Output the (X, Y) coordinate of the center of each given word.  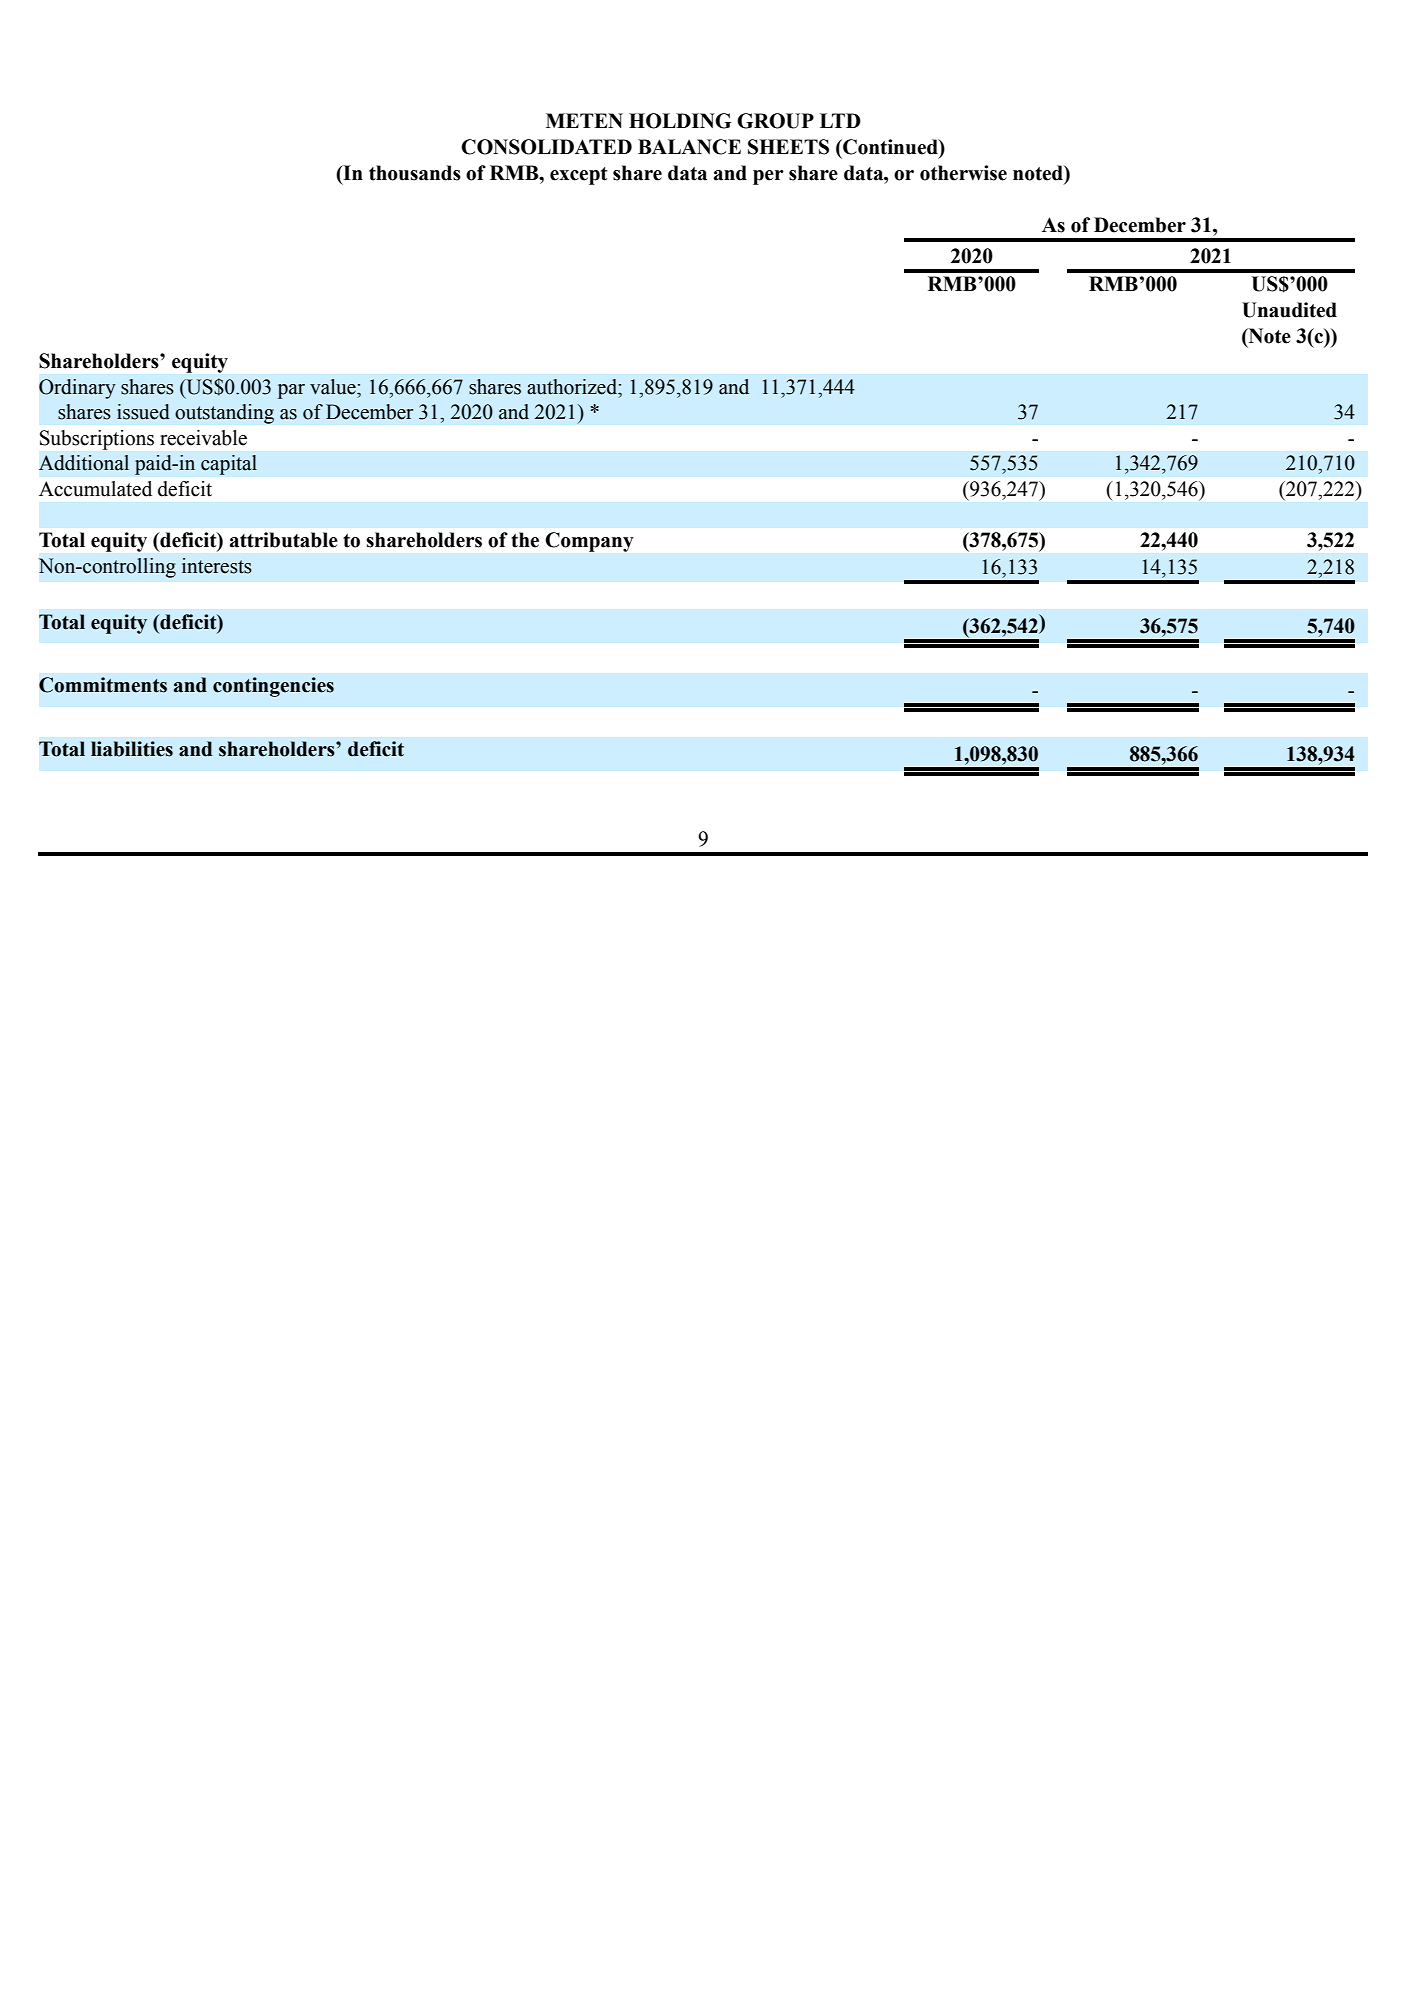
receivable (203, 438)
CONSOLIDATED (546, 147)
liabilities (132, 749)
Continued (890, 147)
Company (589, 542)
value (334, 387)
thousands (415, 173)
